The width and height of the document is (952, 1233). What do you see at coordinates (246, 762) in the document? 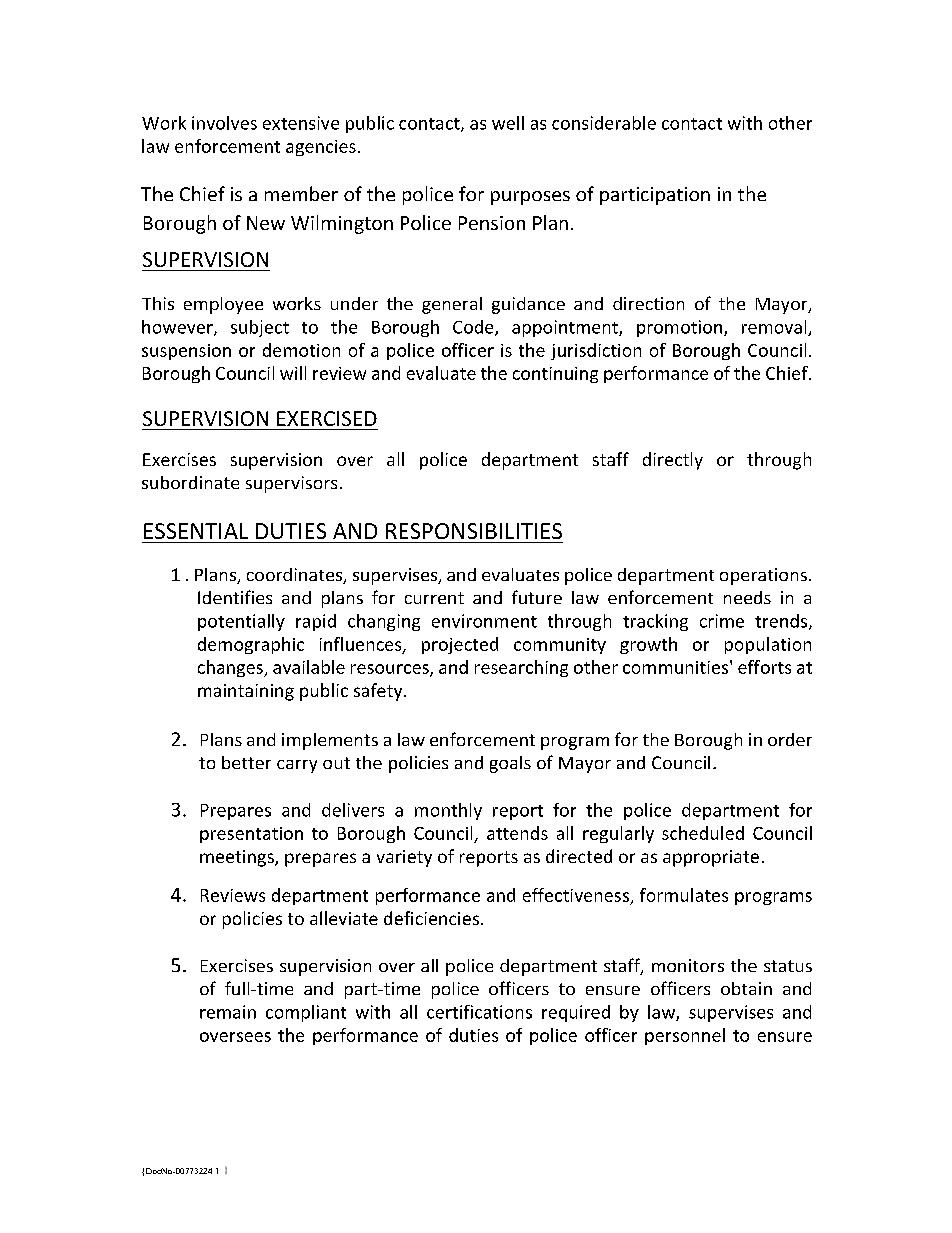
I see `better` at bounding box center [246, 762].
